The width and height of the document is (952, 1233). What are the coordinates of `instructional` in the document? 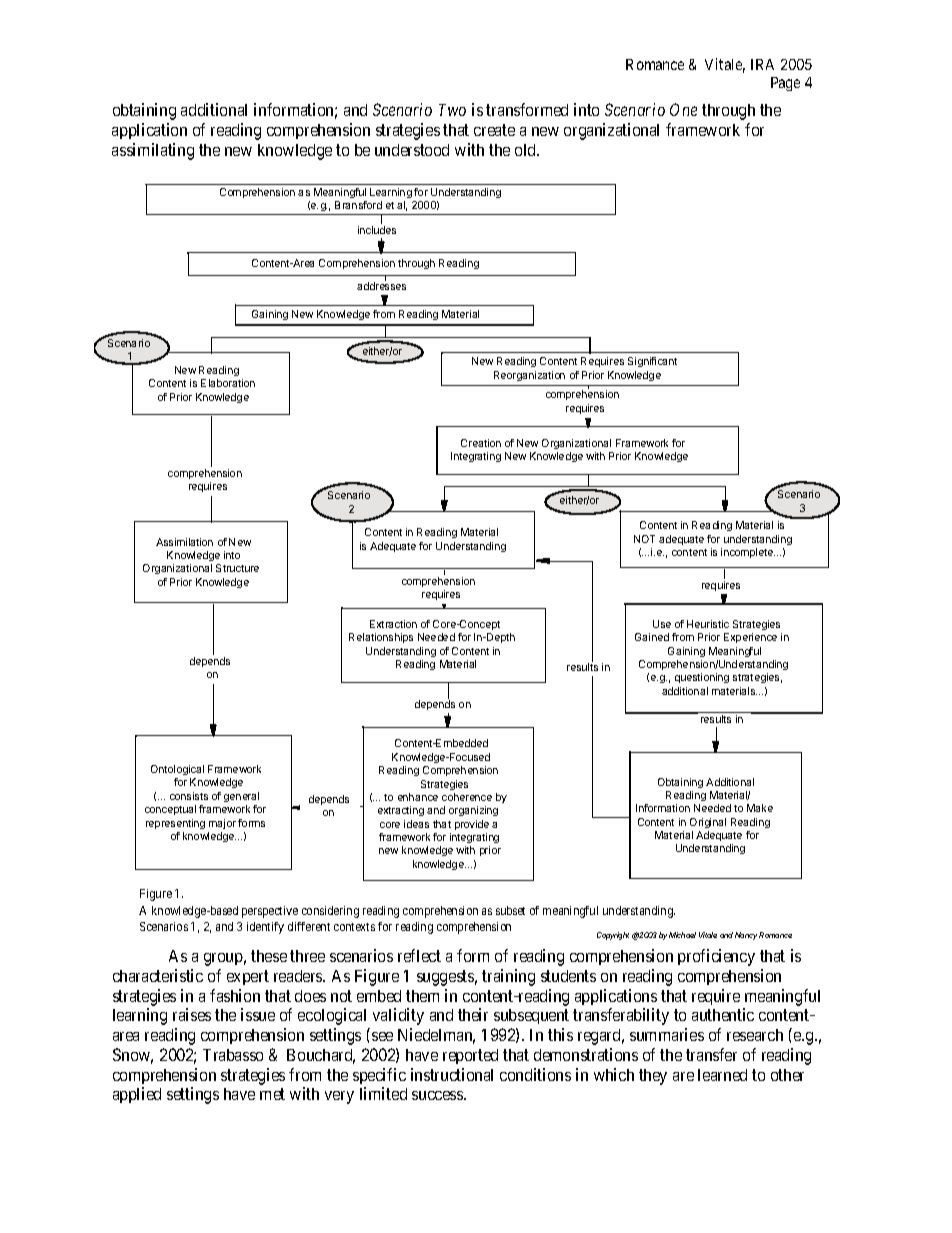 It's located at (452, 1074).
